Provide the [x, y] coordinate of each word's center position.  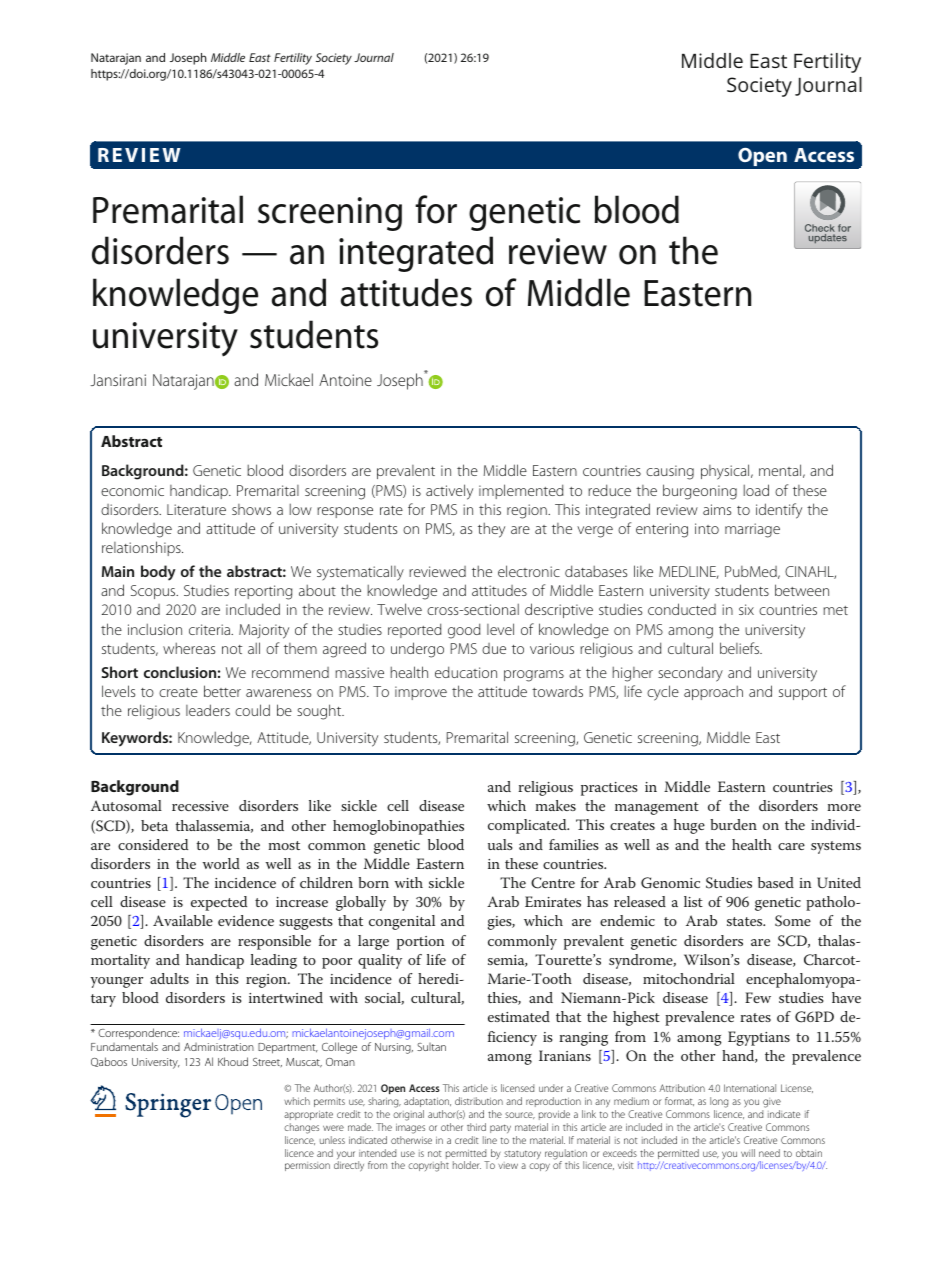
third [476, 1127]
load [756, 490]
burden [733, 824]
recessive [200, 806]
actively [449, 492]
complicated [528, 826]
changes [301, 1128]
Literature [196, 509]
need [769, 1153]
